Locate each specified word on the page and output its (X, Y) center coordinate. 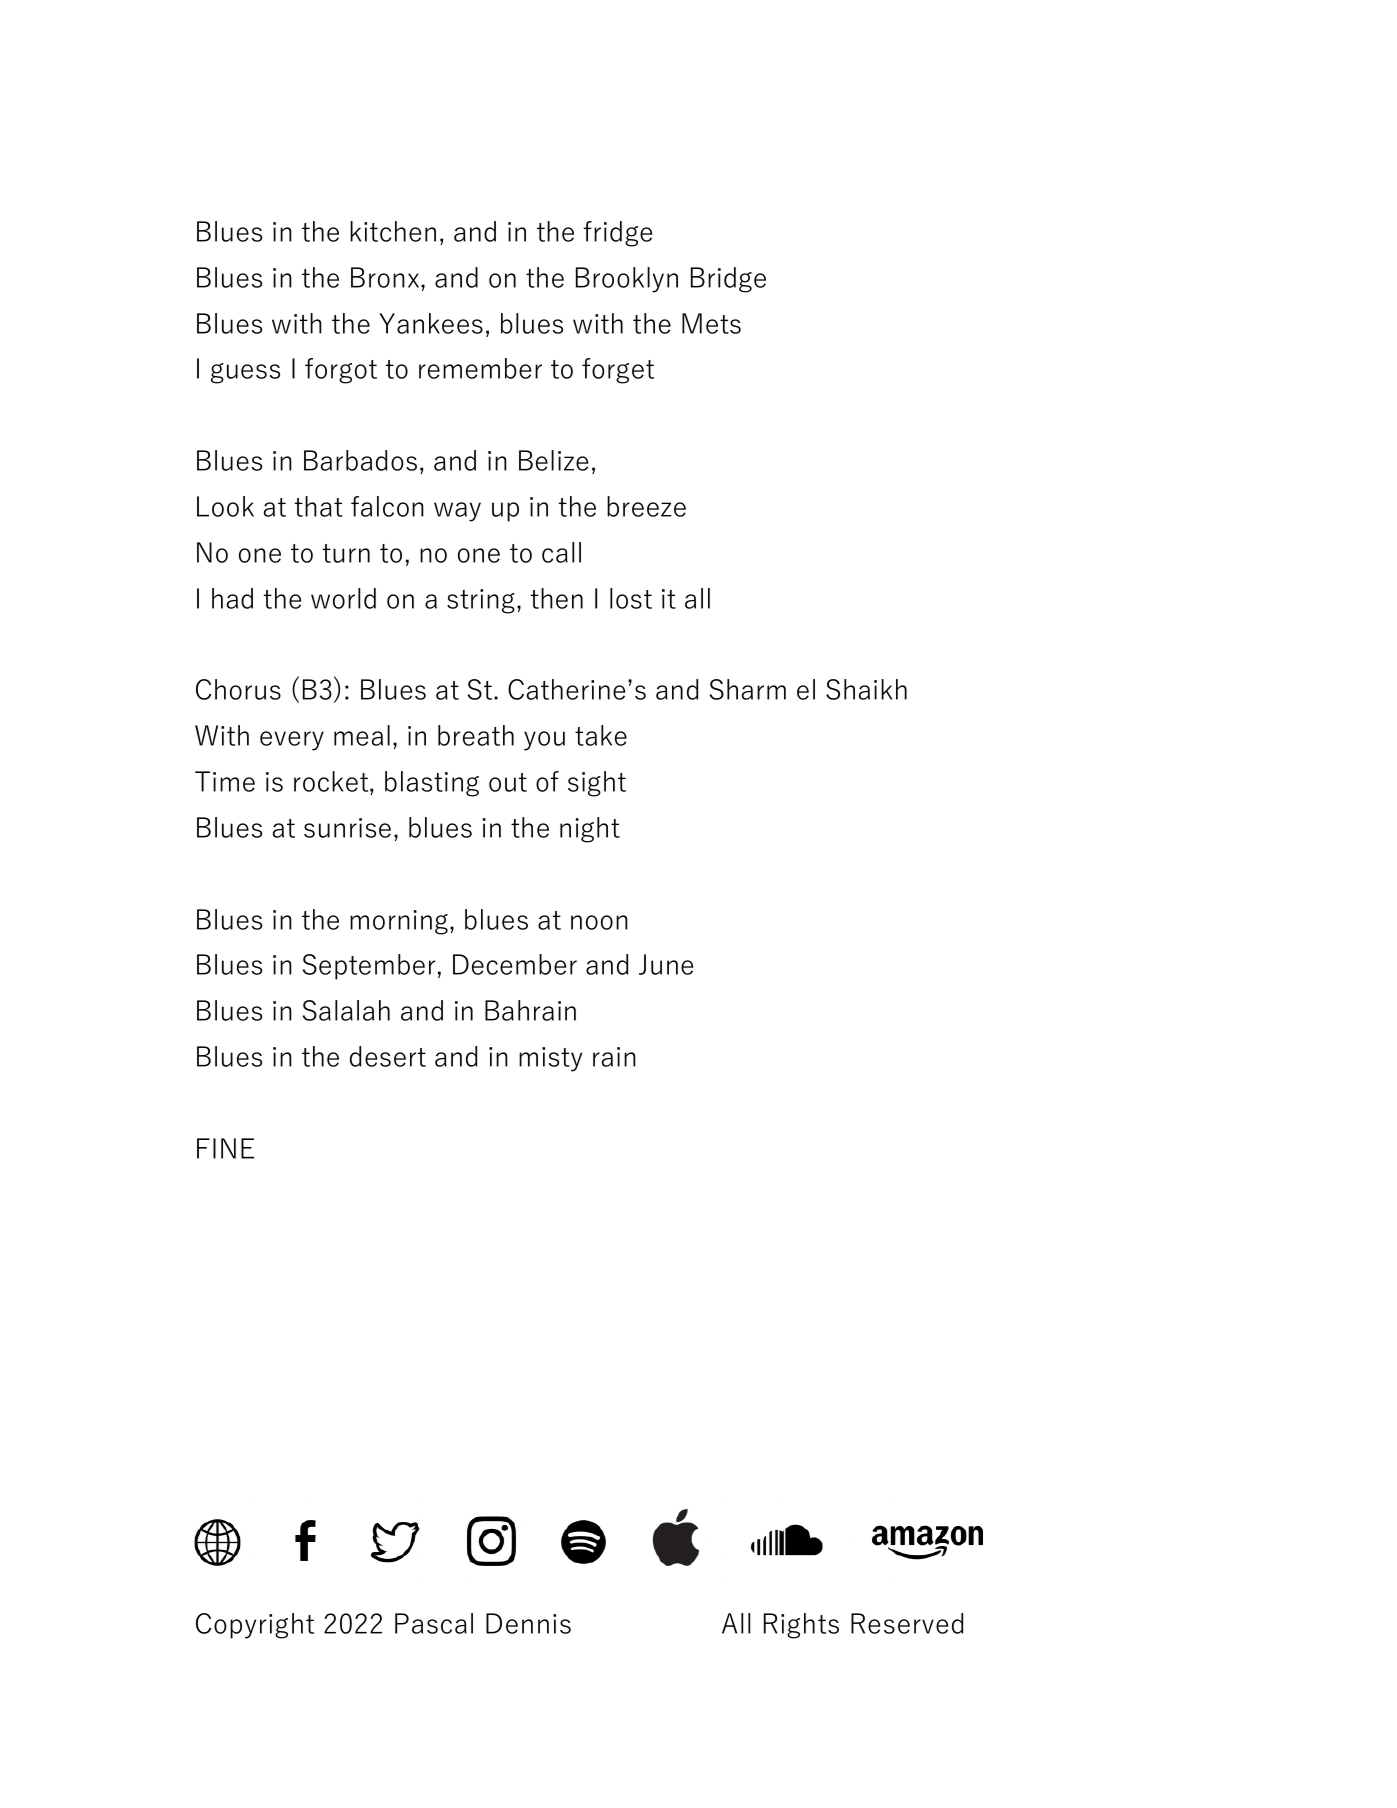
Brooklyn (627, 280)
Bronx (386, 277)
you (544, 741)
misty (550, 1059)
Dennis (528, 1623)
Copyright (255, 1626)
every (292, 741)
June (666, 964)
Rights (801, 1626)
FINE (225, 1148)
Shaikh (866, 689)
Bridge (728, 280)
